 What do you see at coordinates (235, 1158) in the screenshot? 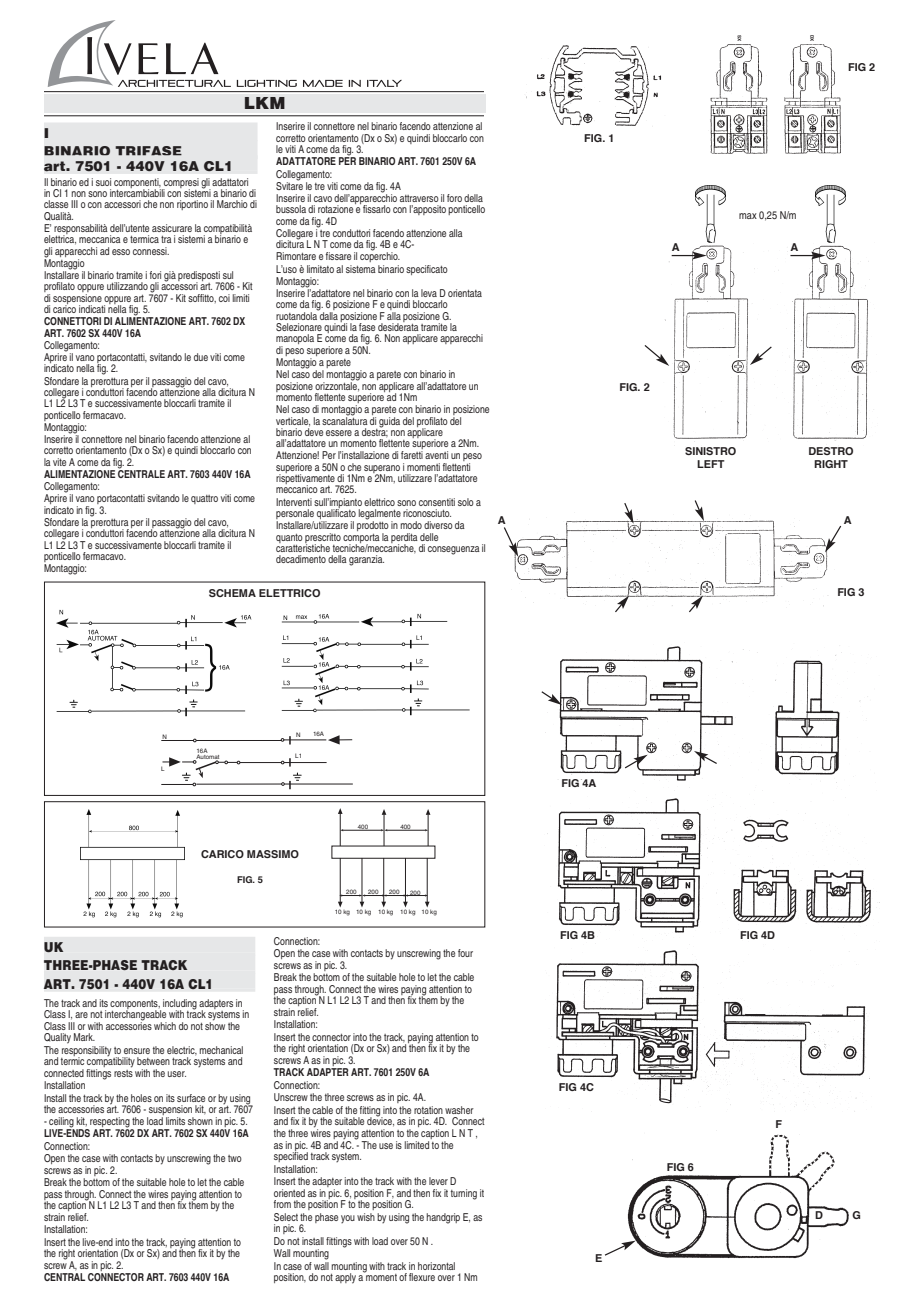
I see `two` at bounding box center [235, 1158].
